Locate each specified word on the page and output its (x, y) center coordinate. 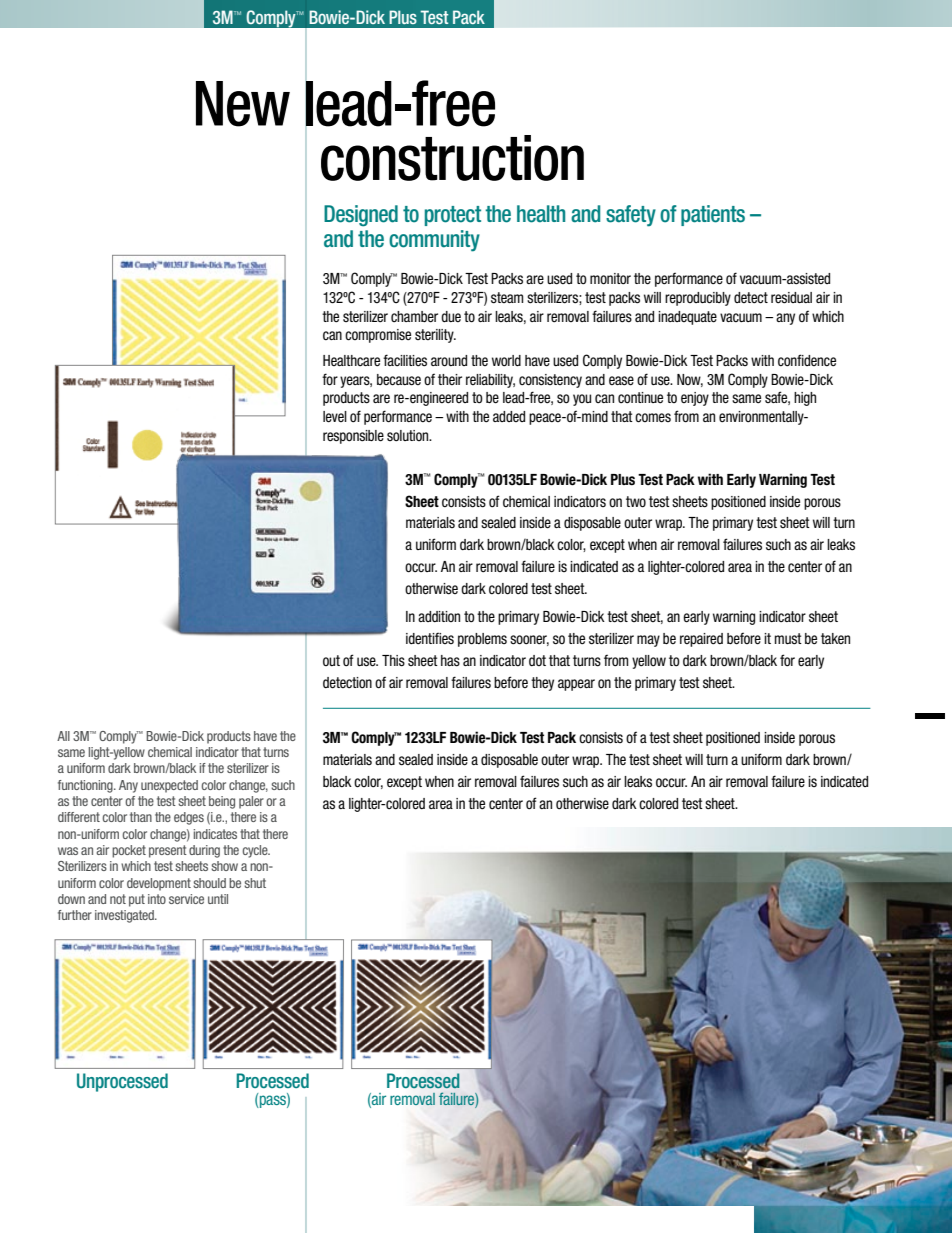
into (157, 899)
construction (452, 158)
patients (713, 215)
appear (576, 685)
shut (255, 883)
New (243, 104)
